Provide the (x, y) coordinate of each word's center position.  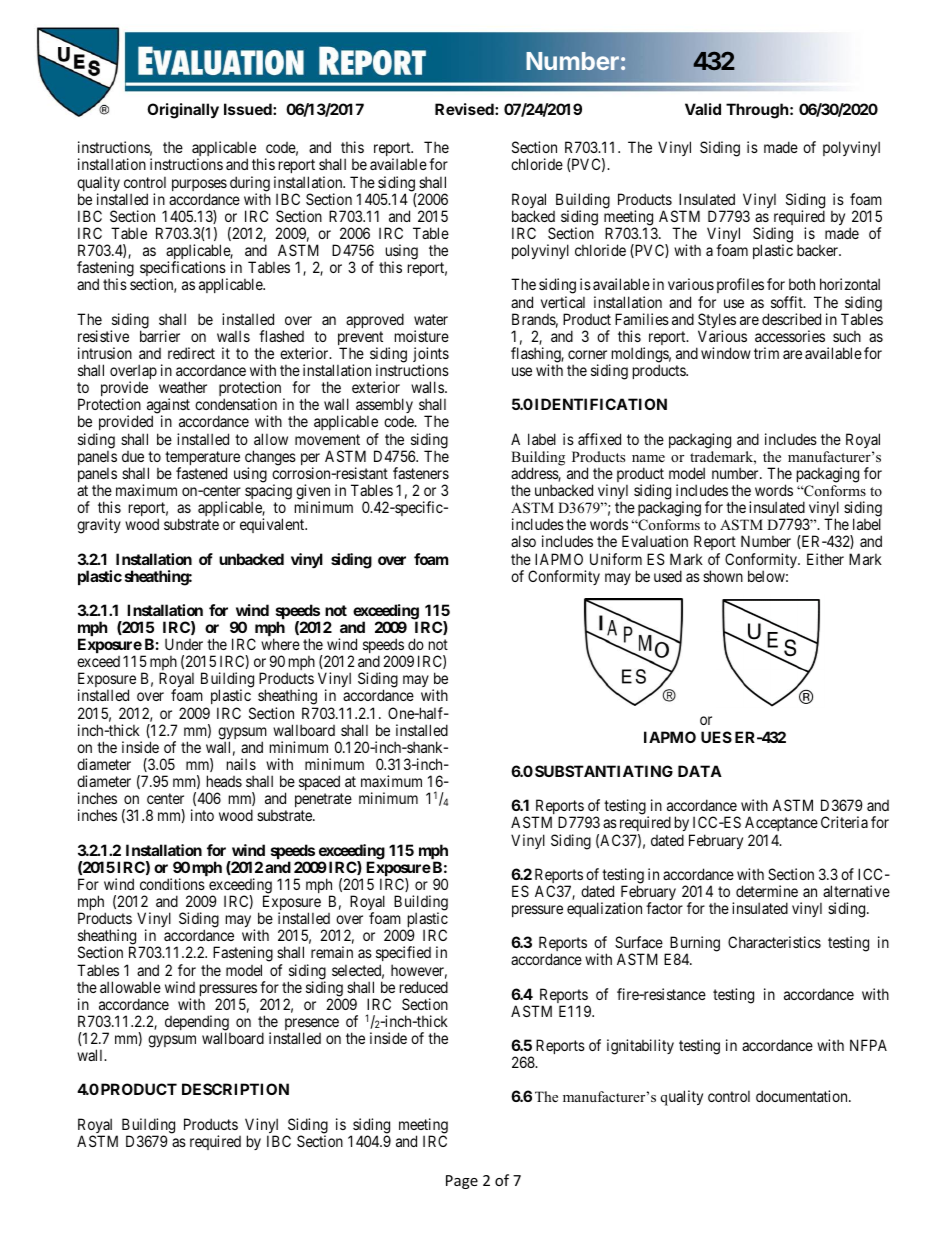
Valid (703, 109)
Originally (183, 111)
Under (184, 644)
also (523, 541)
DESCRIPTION (235, 1089)
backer (819, 250)
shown (723, 576)
